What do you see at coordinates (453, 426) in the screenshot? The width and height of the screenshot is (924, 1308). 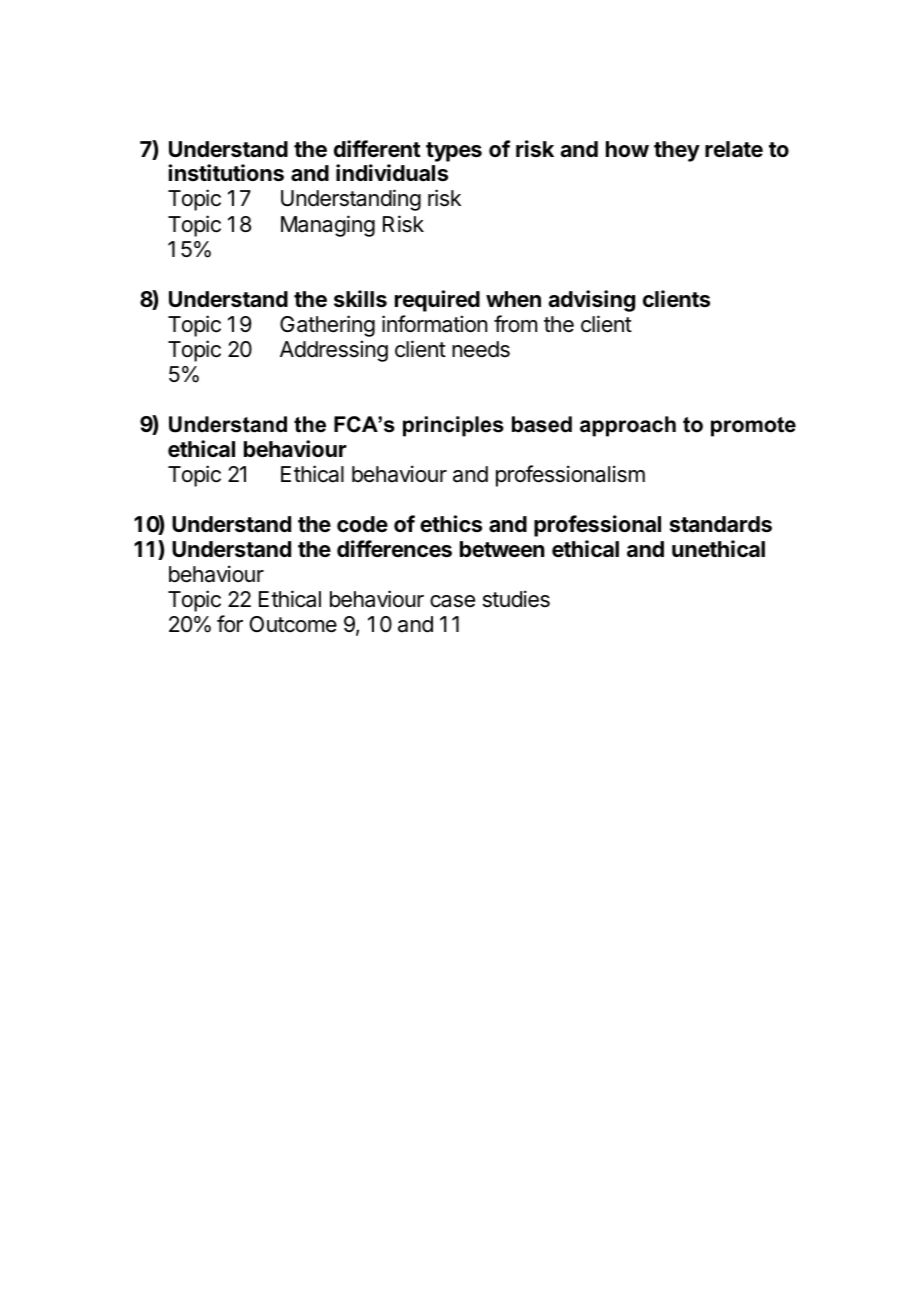 I see `principles` at bounding box center [453, 426].
